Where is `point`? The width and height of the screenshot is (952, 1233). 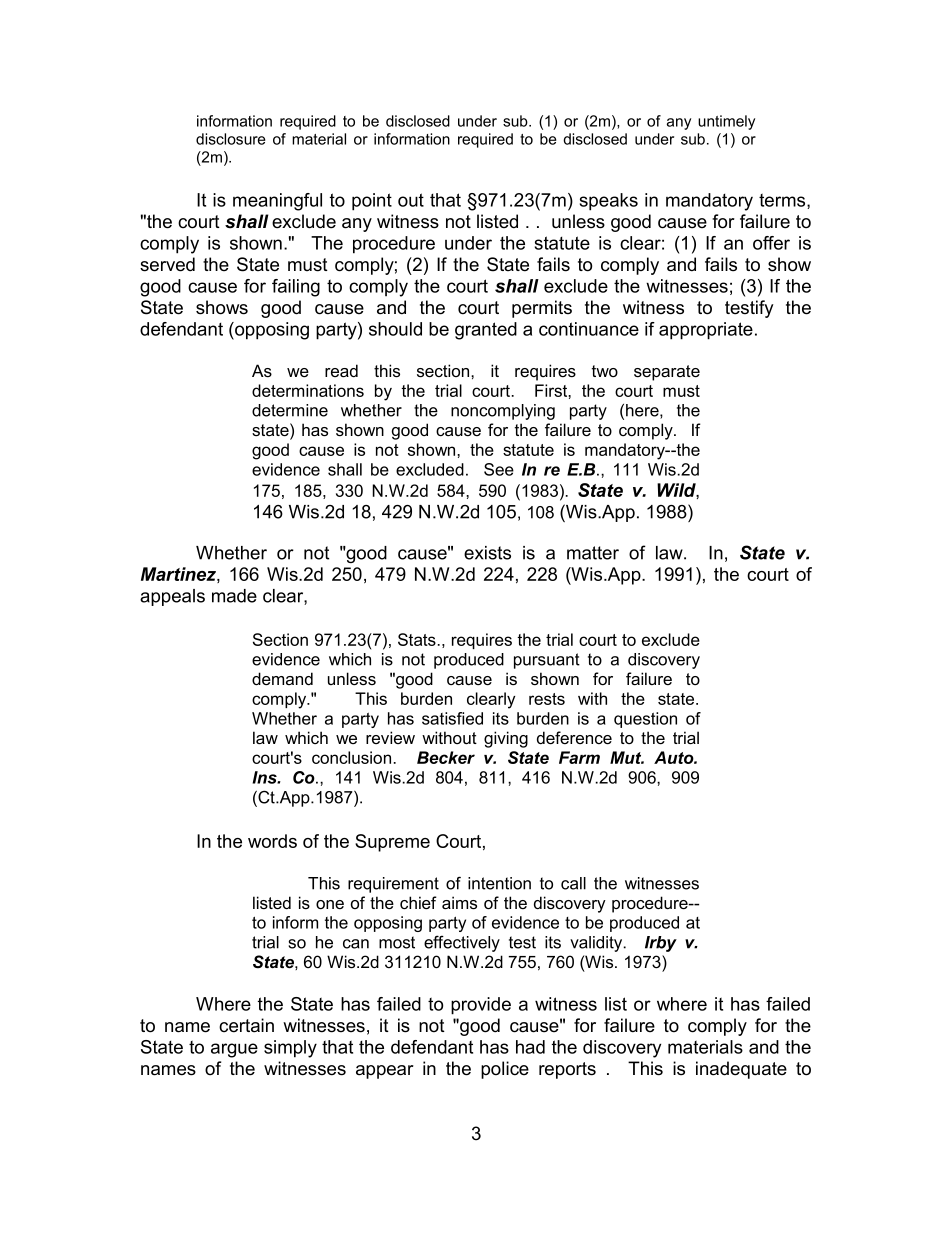
point is located at coordinates (372, 202).
